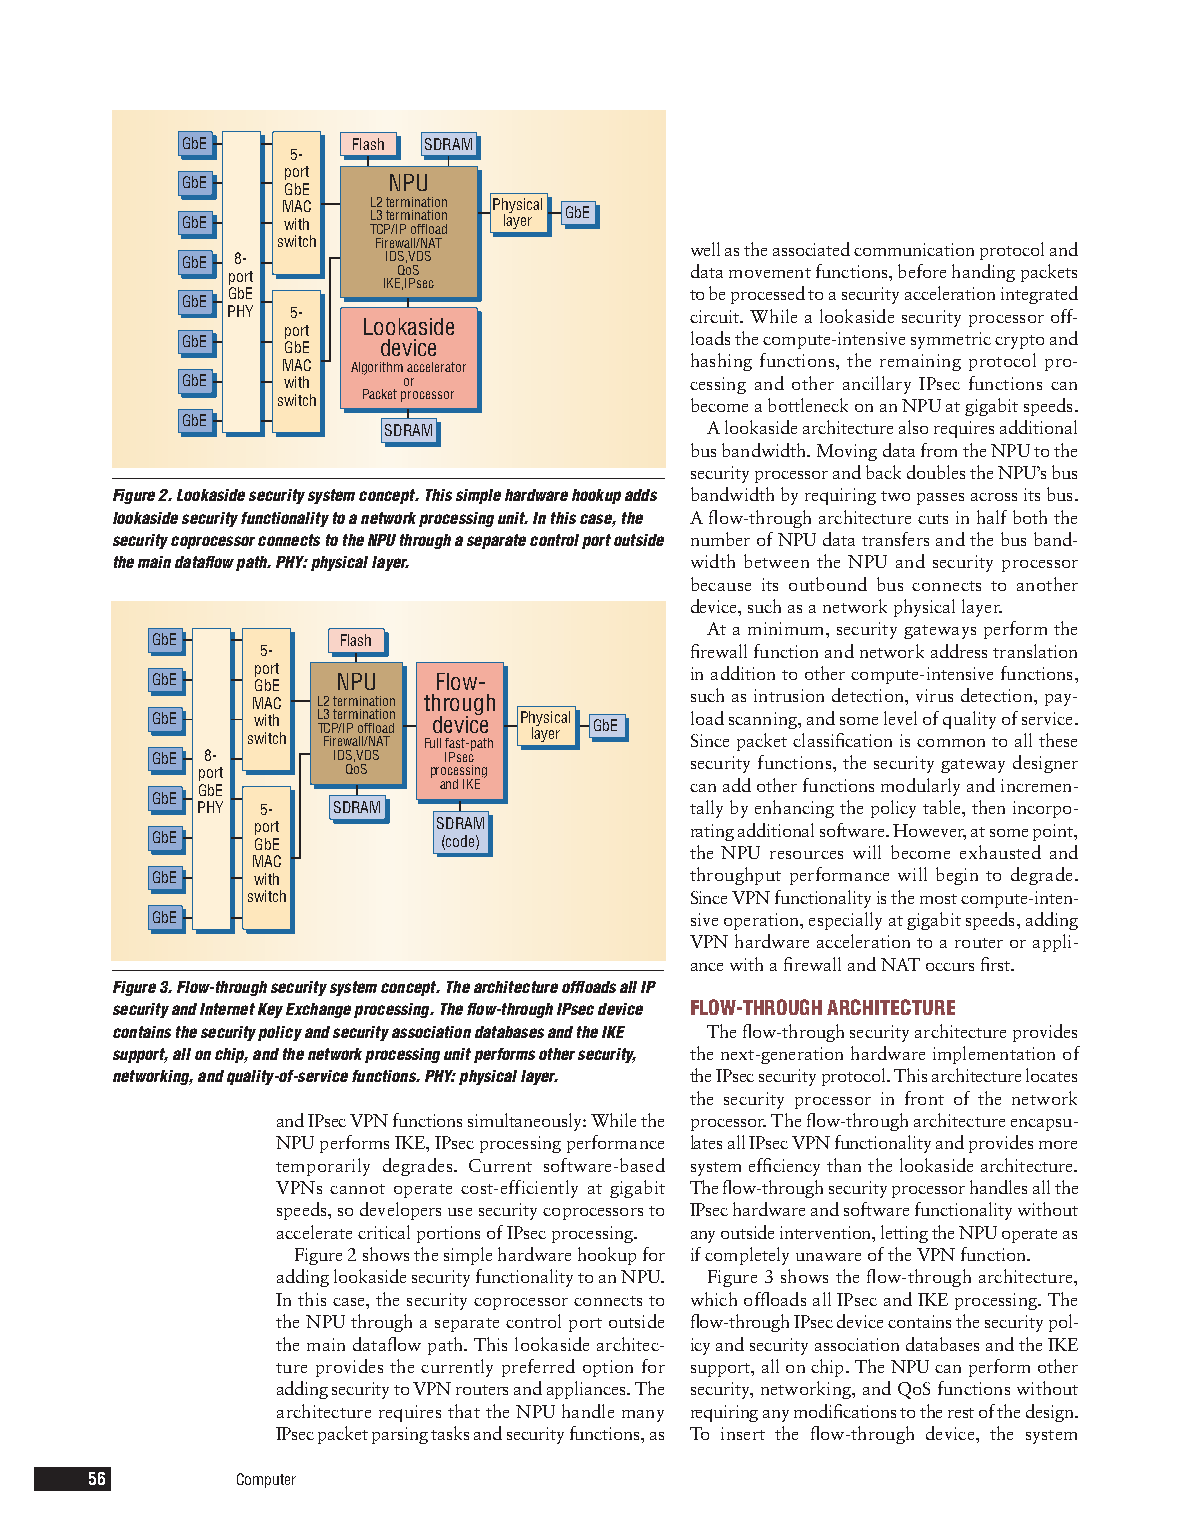 The height and width of the document is (1539, 1189). Describe the element at coordinates (721, 584) in the document. I see `because` at that location.
